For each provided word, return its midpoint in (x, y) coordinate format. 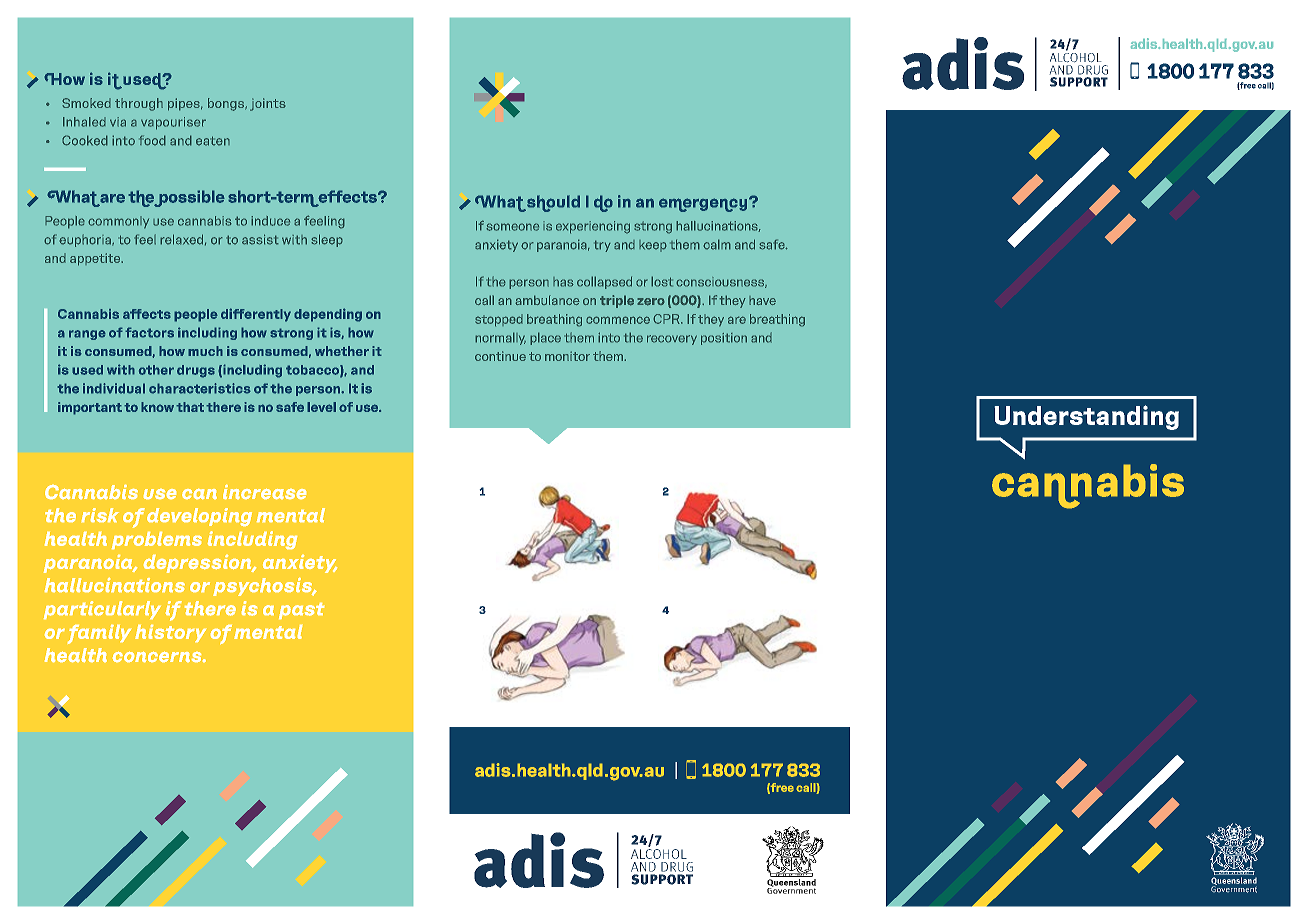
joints (268, 104)
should (553, 203)
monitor (567, 356)
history (170, 633)
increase (264, 492)
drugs (196, 371)
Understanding (1086, 417)
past (301, 611)
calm (717, 244)
